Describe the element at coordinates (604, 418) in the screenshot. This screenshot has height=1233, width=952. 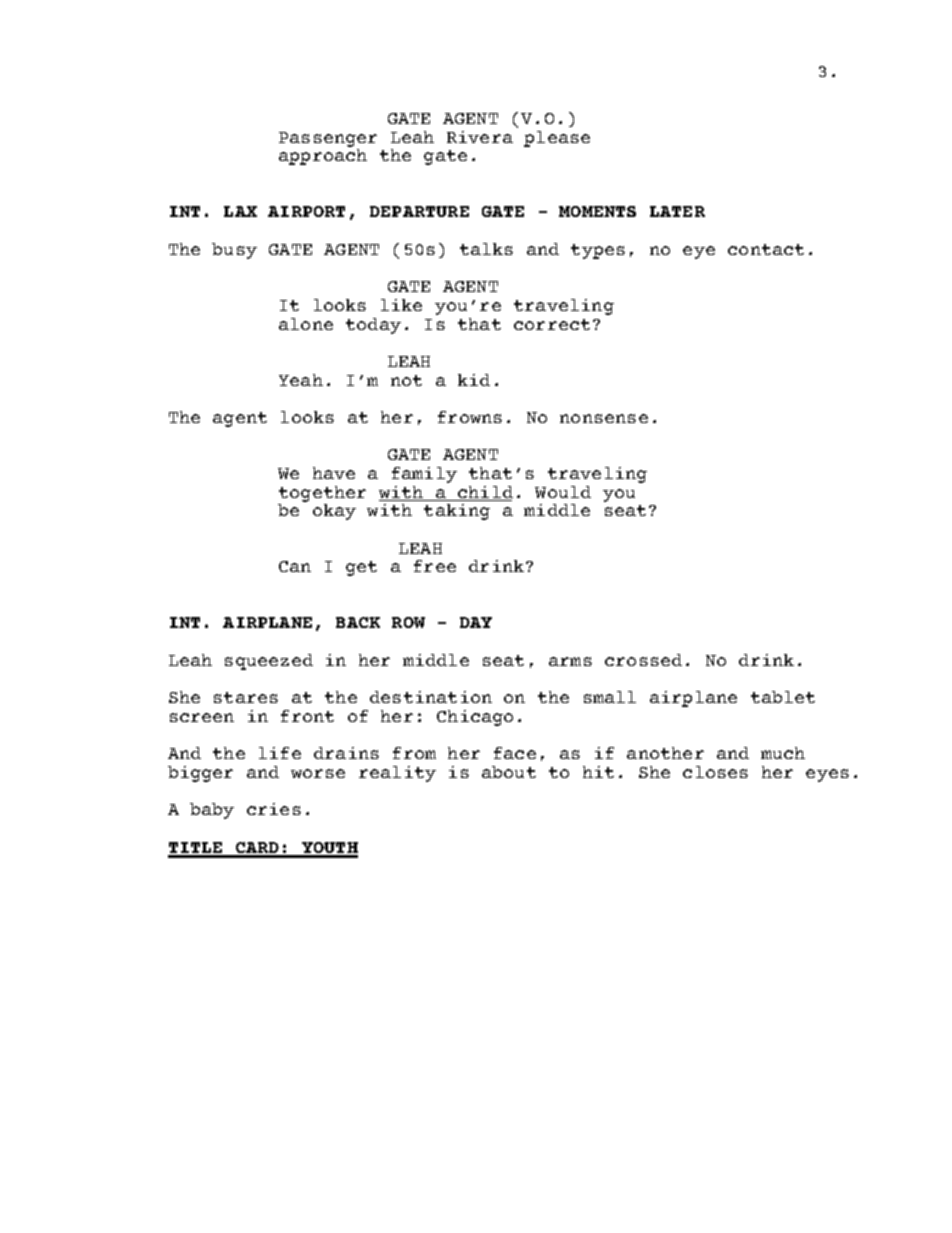
I see `nonsense` at that location.
